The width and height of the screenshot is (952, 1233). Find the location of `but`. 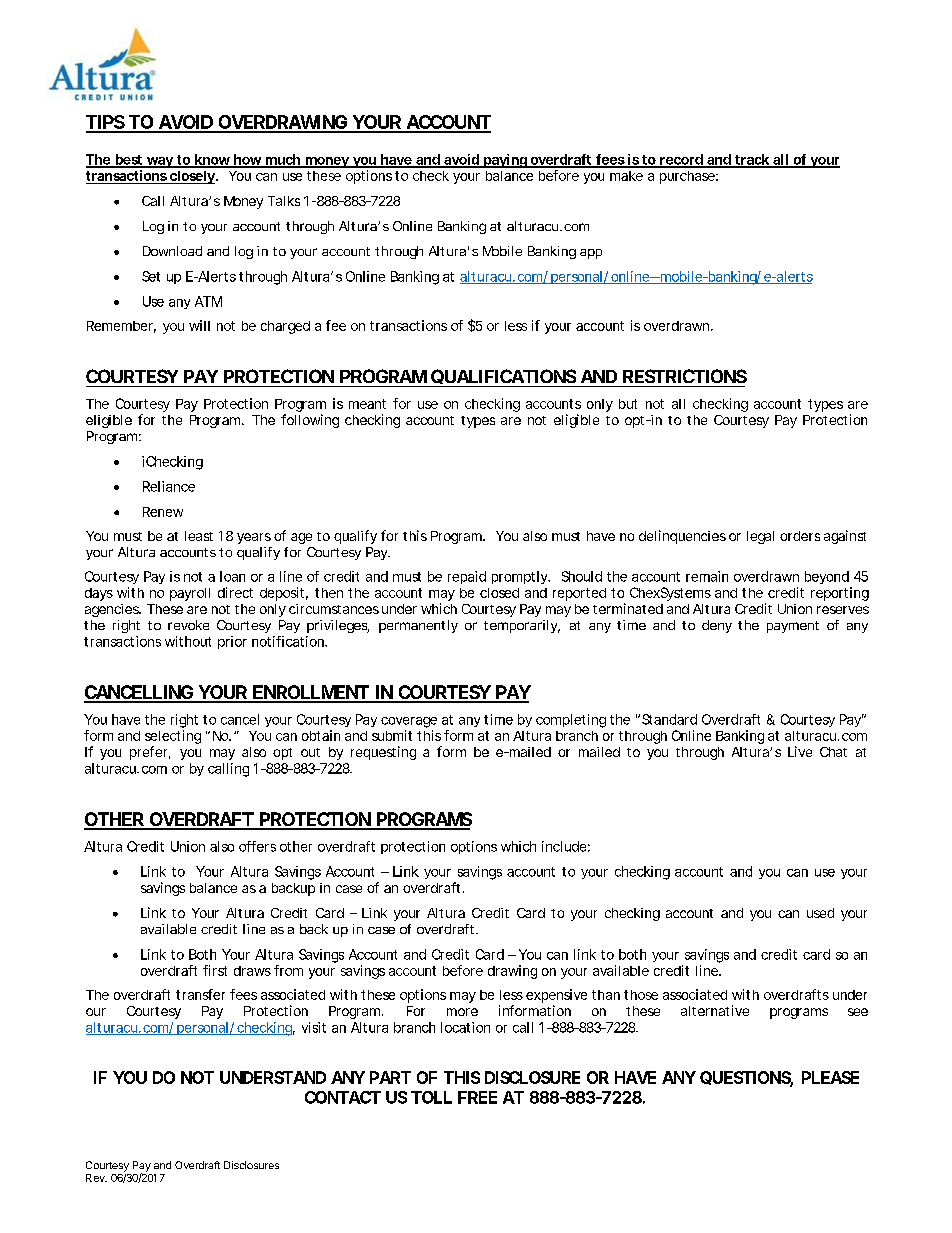

but is located at coordinates (628, 404).
